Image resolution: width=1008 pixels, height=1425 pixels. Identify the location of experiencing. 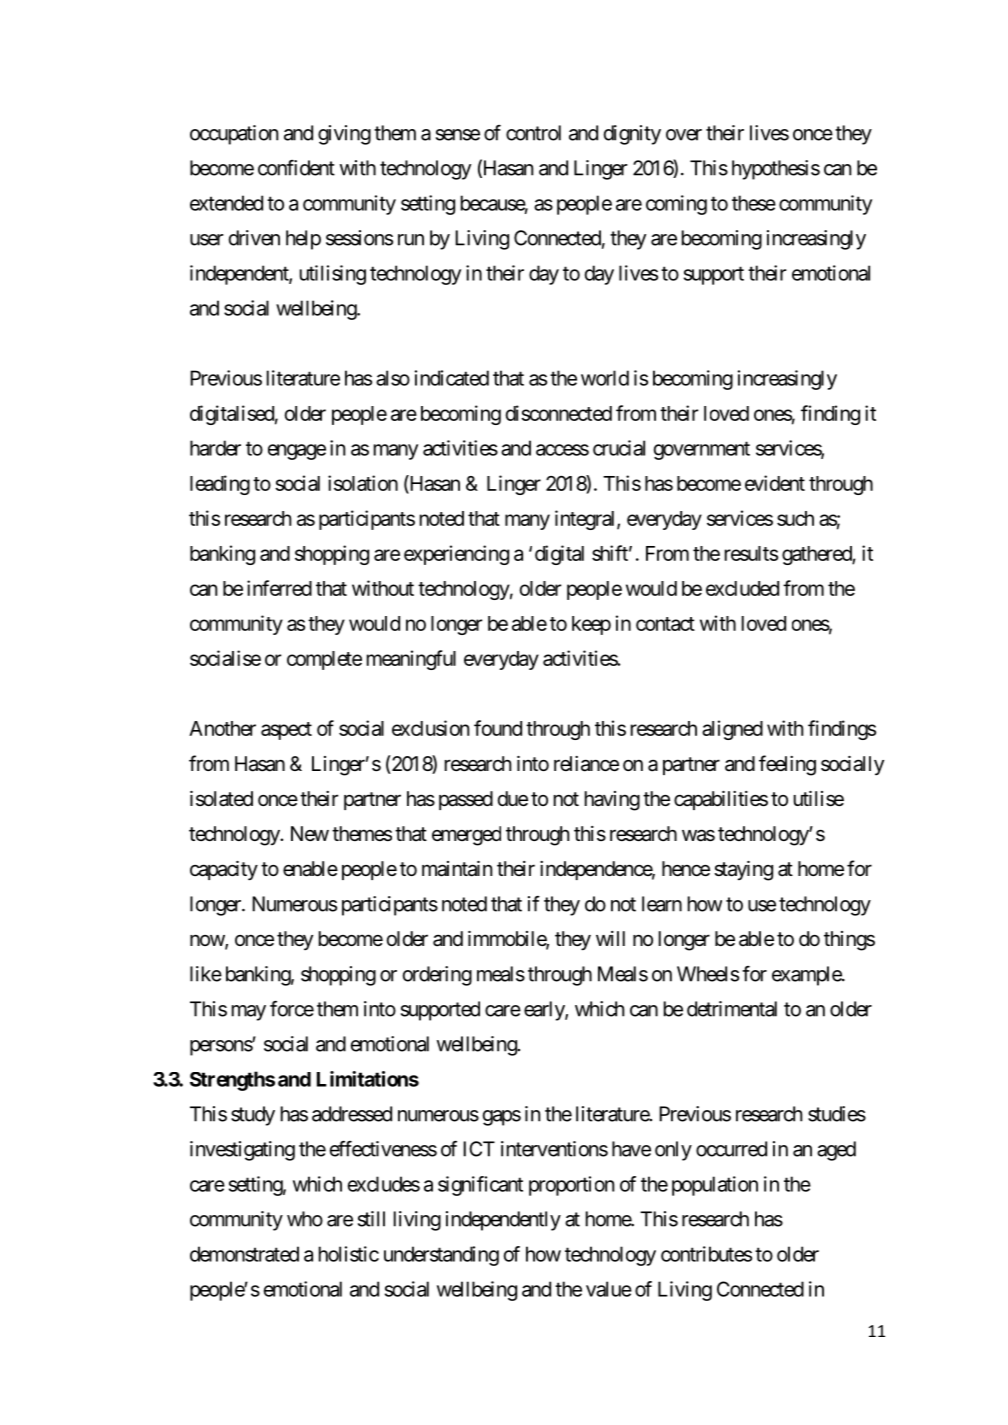
(456, 555).
